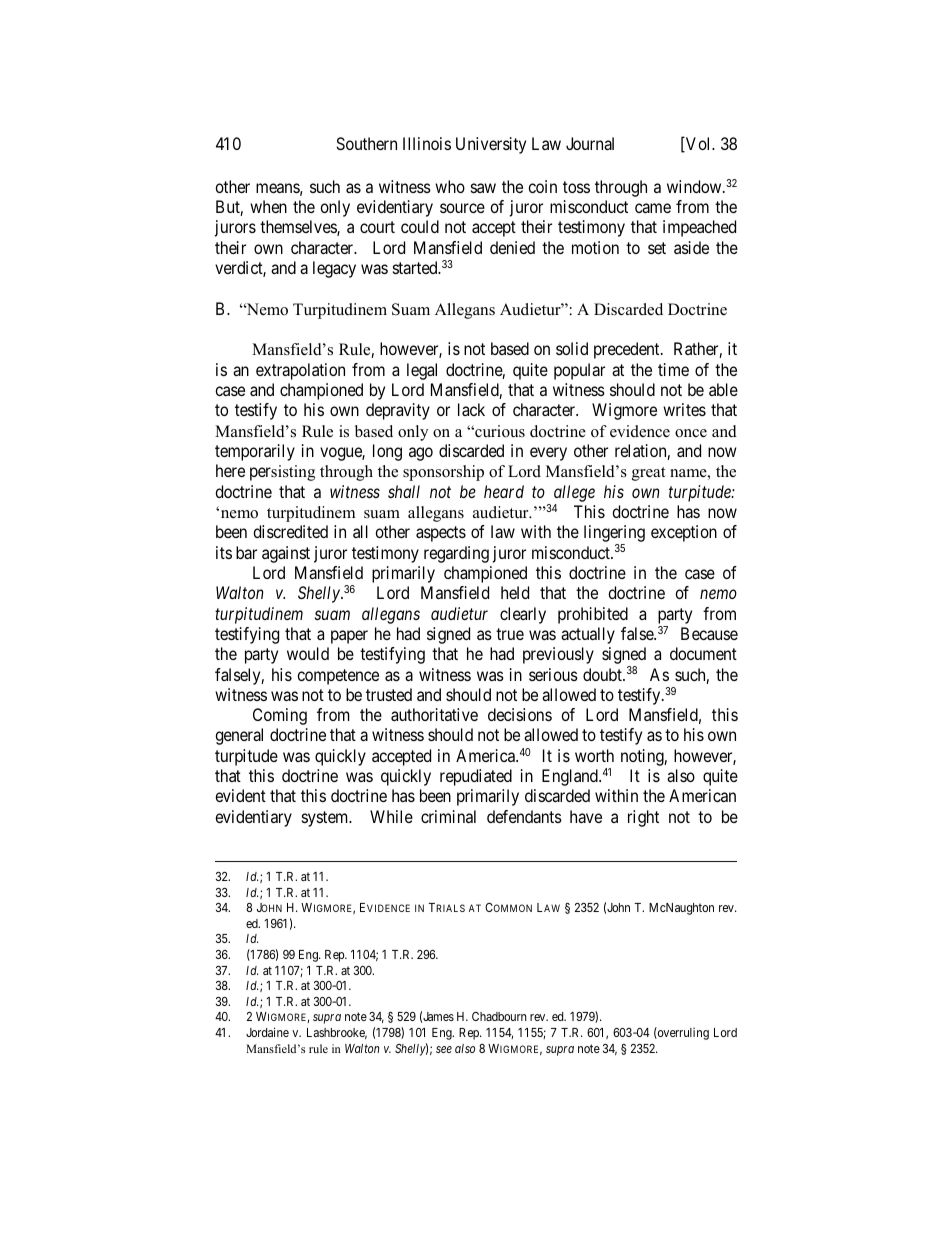 This screenshot has height=1233, width=952. I want to click on lack, so click(471, 409).
